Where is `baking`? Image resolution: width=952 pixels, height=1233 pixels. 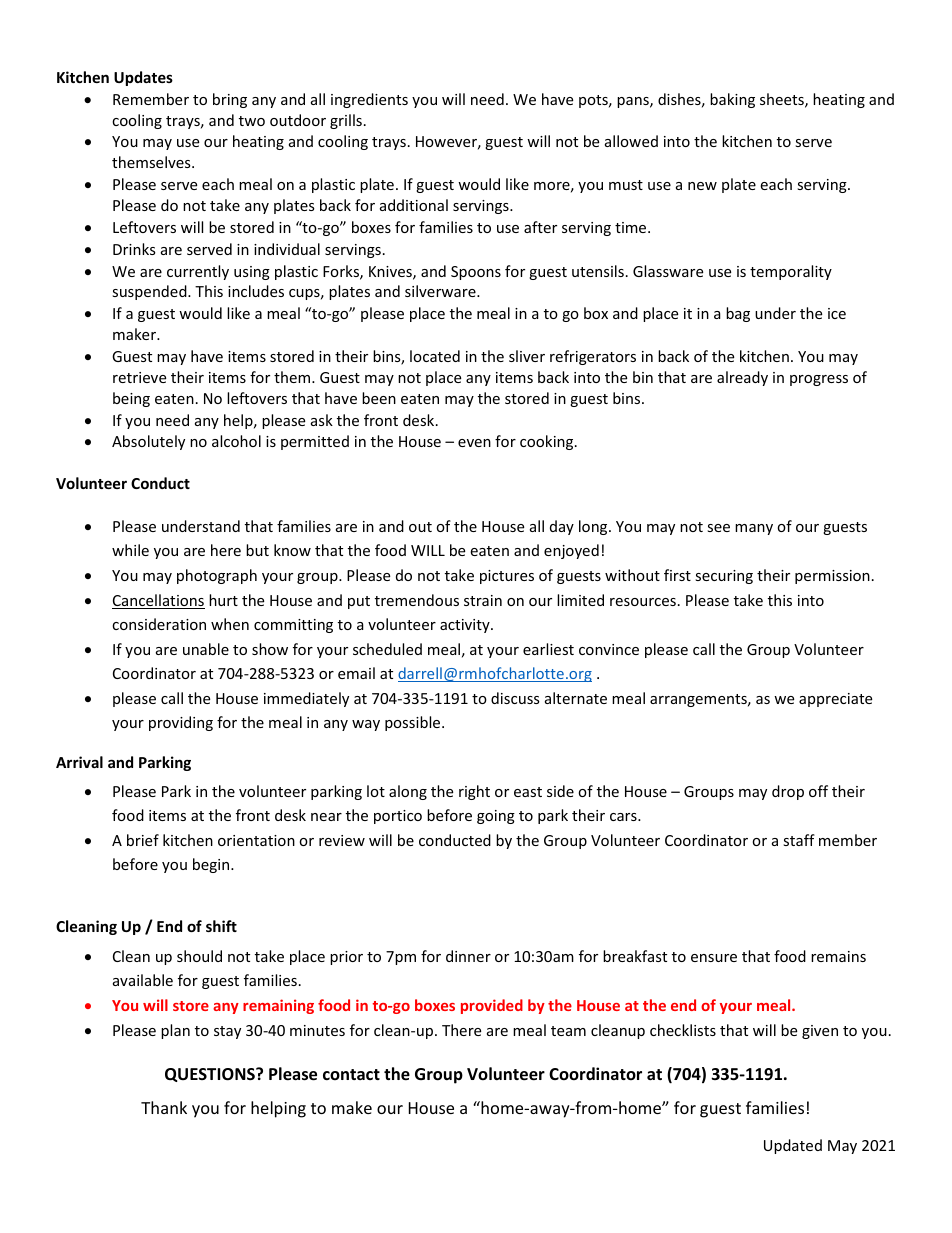
baking is located at coordinates (732, 100).
